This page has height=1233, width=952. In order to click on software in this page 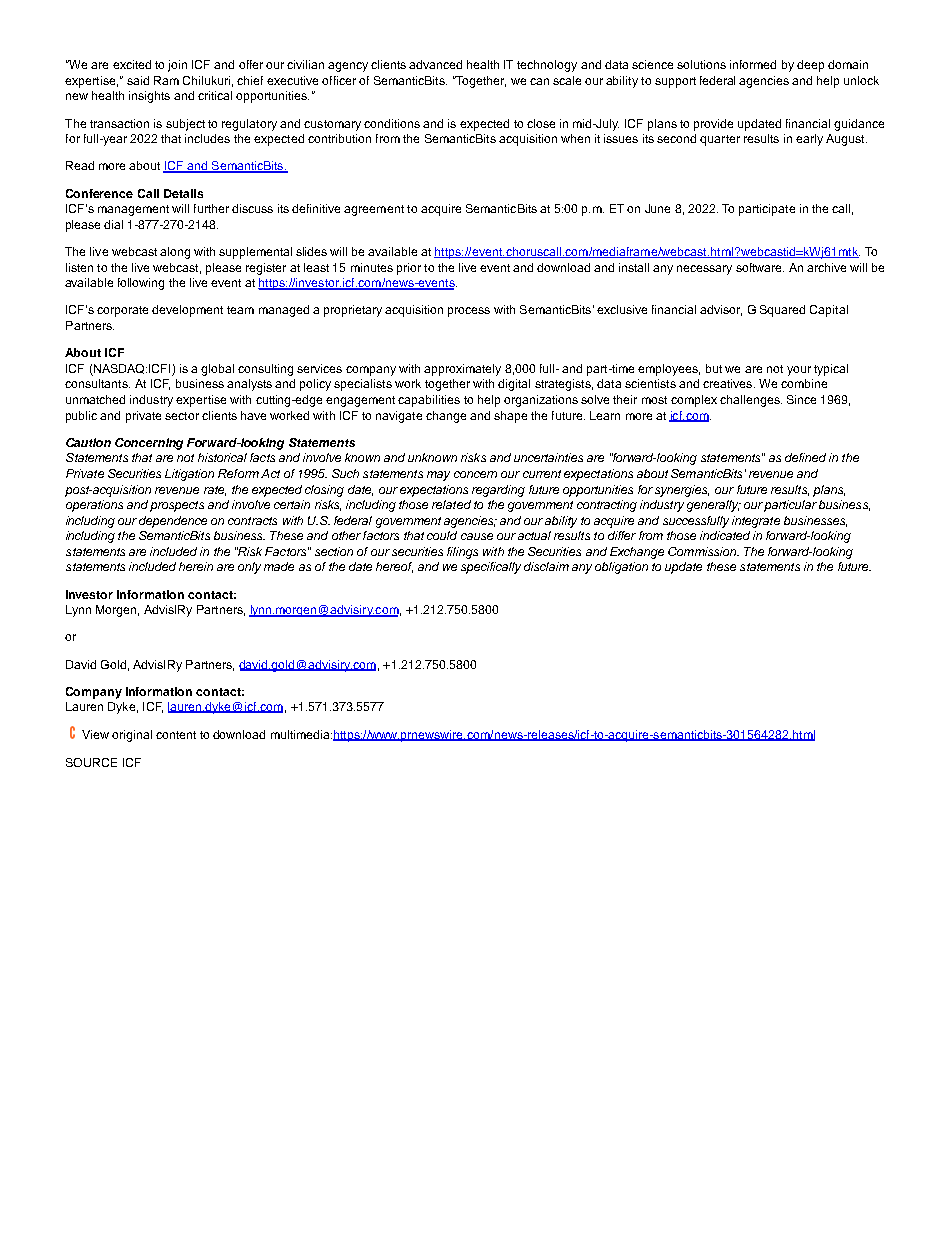, I will do `click(760, 267)`.
